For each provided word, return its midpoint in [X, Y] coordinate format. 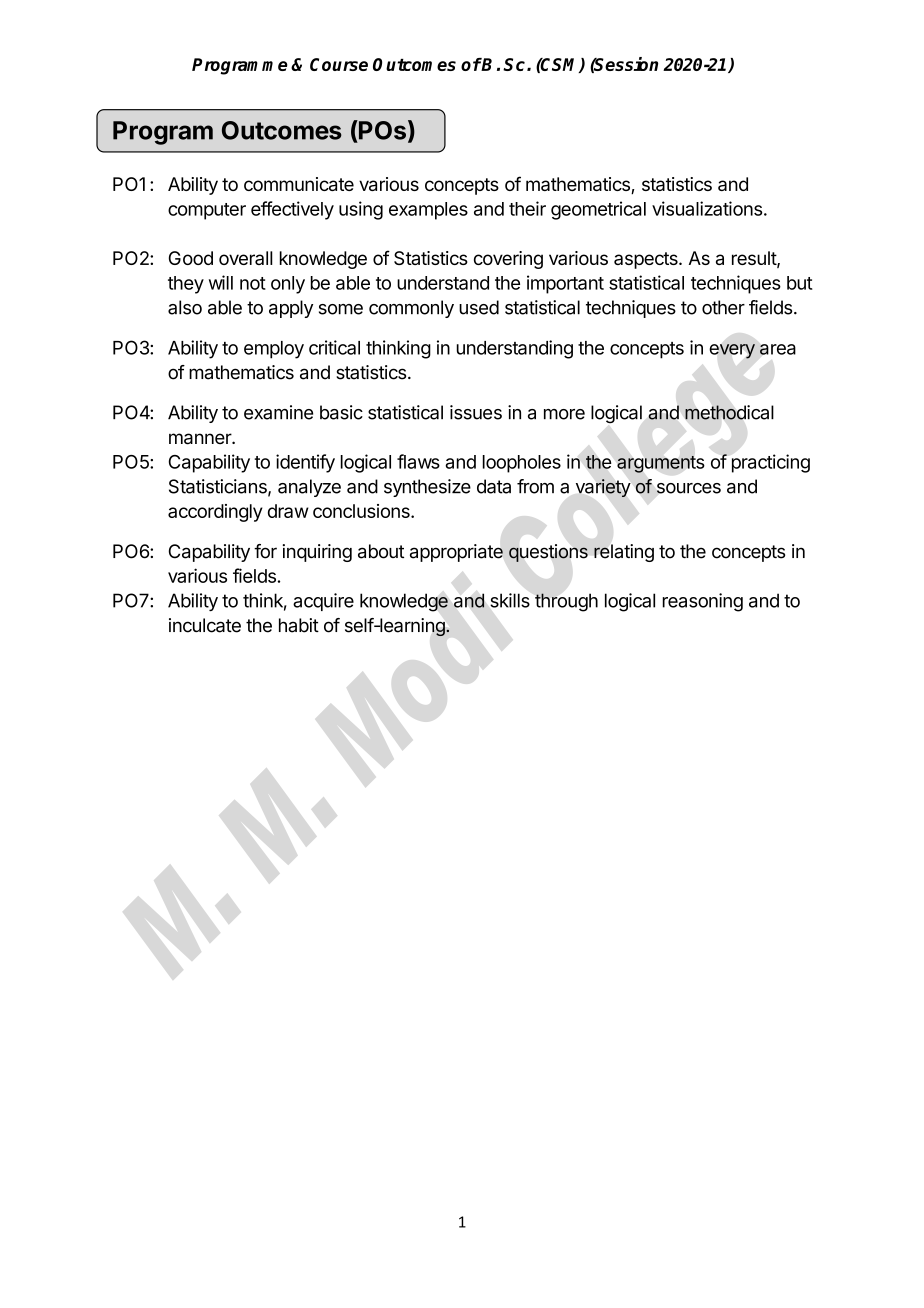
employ [274, 350]
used [479, 307]
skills [510, 600]
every [732, 351]
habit [299, 625]
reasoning [703, 602]
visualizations [707, 208]
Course [339, 64]
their [527, 208]
